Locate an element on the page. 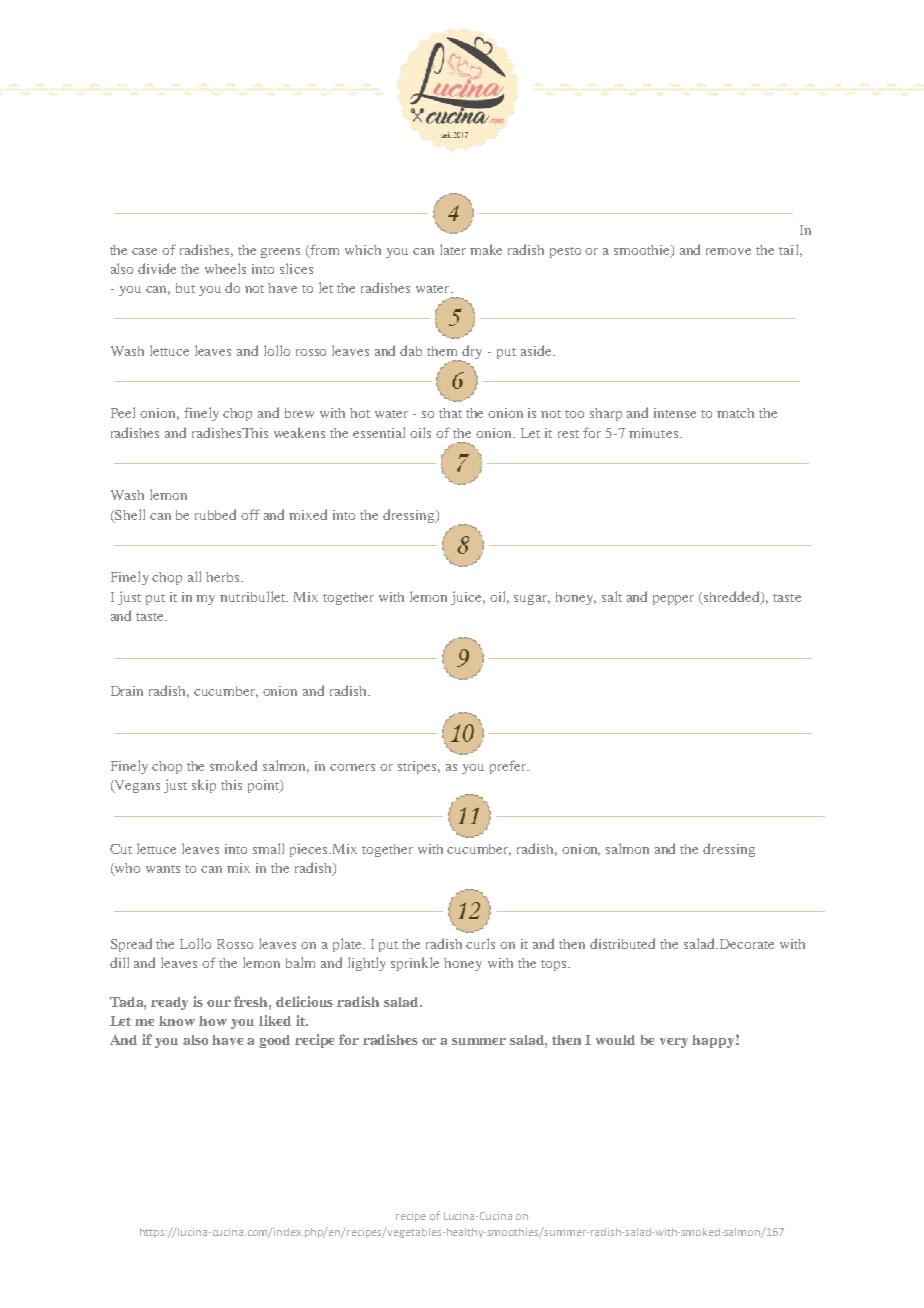  rubbed is located at coordinates (215, 514).
